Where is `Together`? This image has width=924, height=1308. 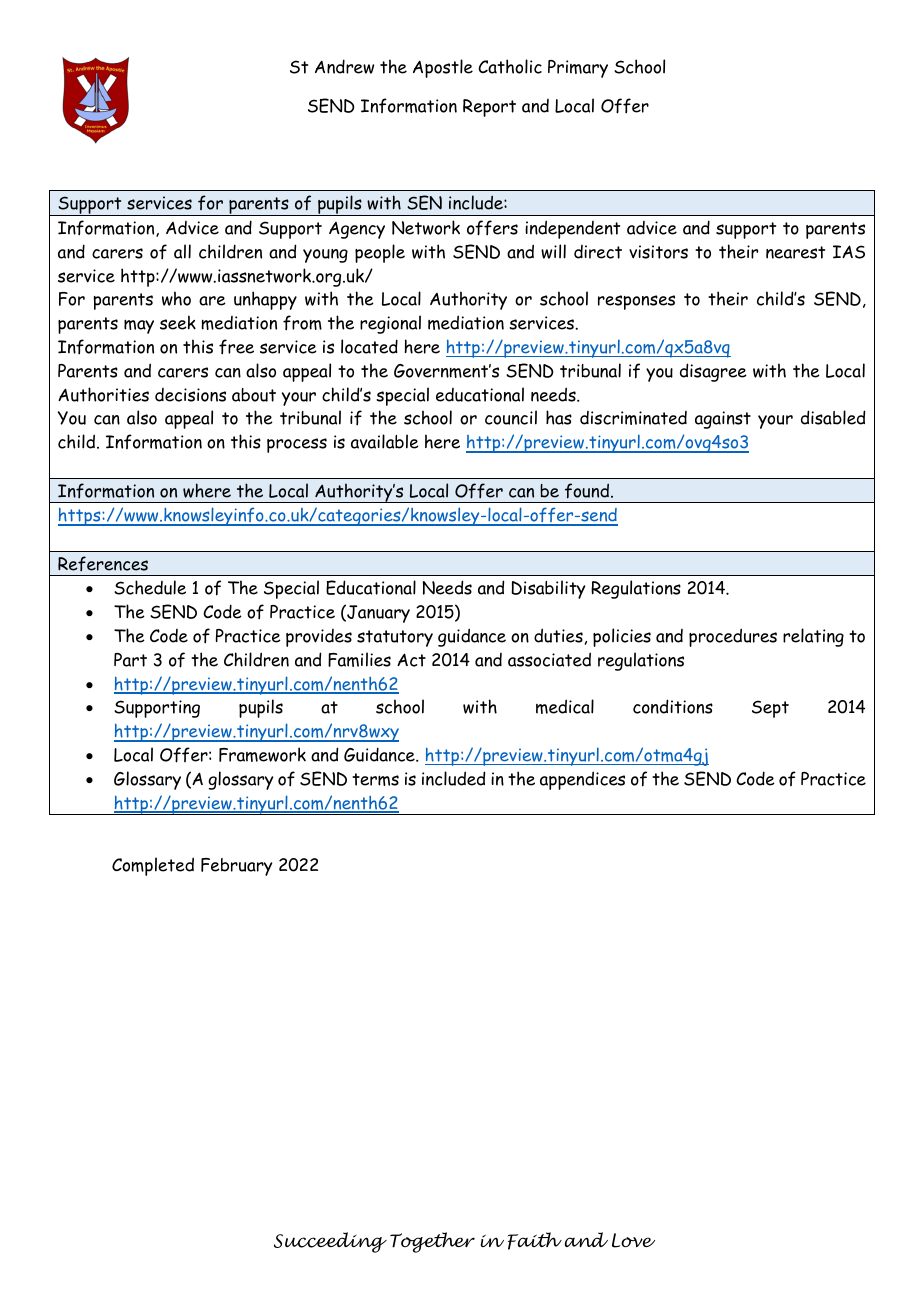
Together is located at coordinates (432, 1242).
